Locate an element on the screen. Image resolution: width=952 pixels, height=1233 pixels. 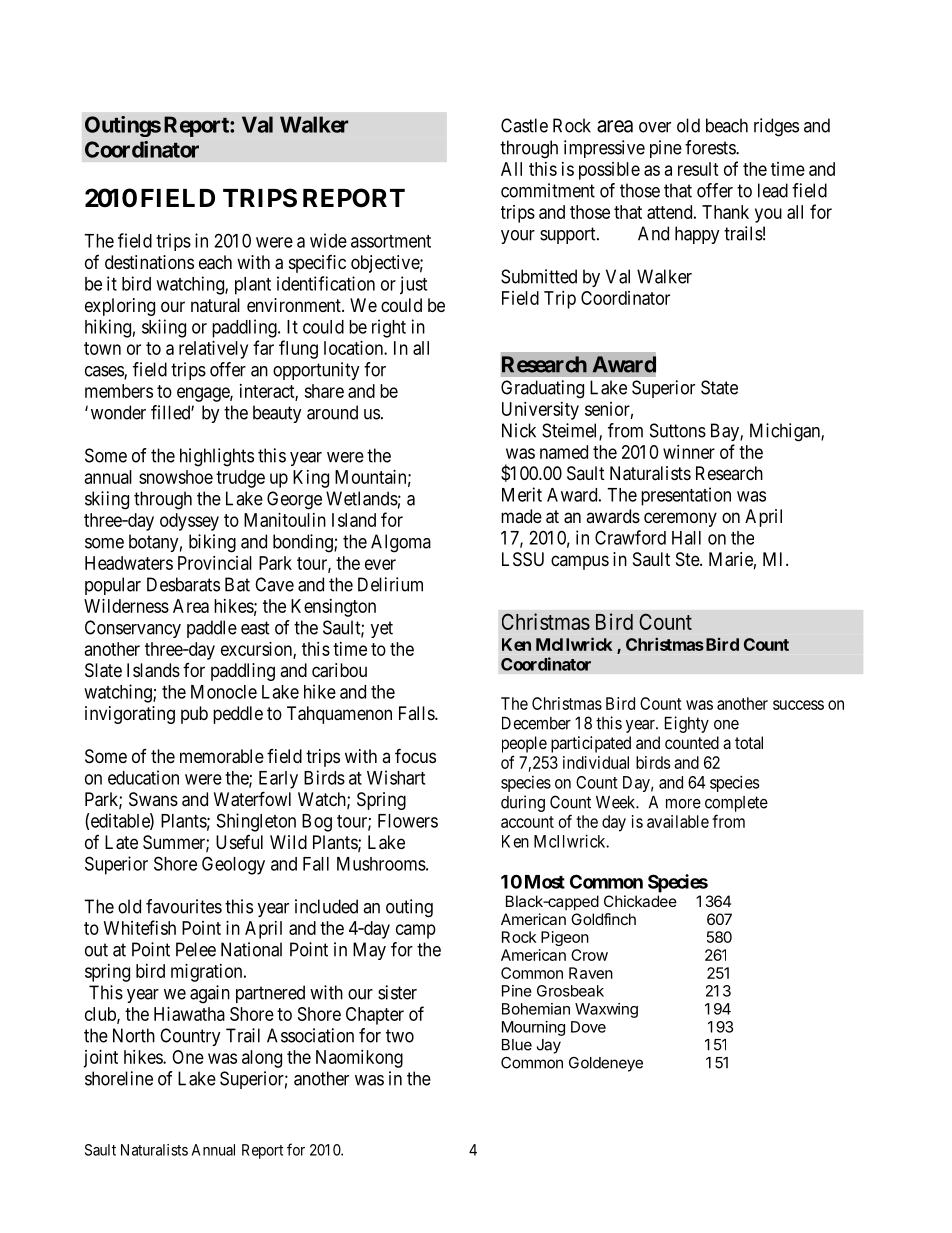
highlights is located at coordinates (217, 457).
